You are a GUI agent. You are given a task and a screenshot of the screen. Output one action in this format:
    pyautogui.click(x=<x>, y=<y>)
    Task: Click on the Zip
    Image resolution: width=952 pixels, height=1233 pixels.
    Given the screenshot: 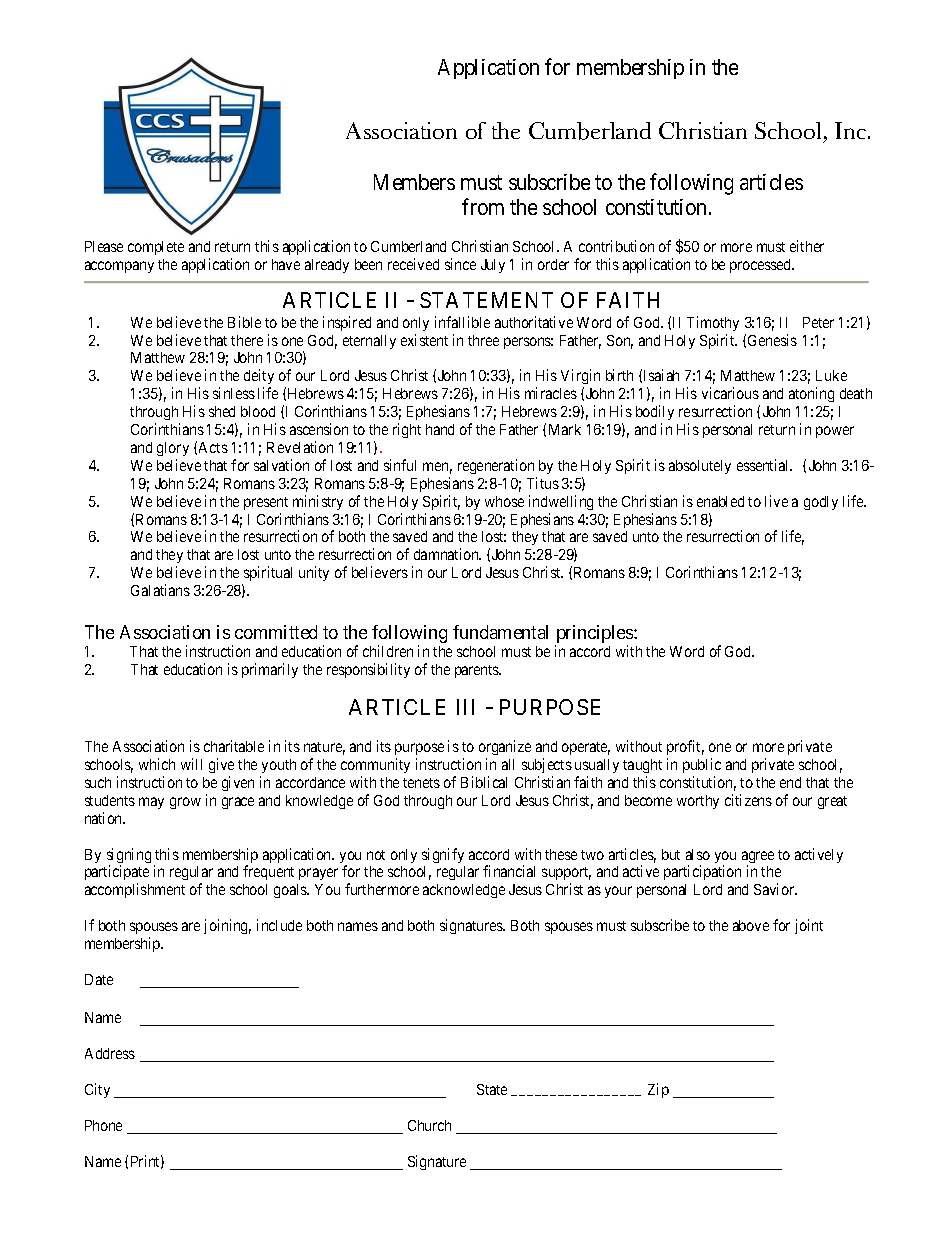 What is the action you would take?
    pyautogui.click(x=658, y=1090)
